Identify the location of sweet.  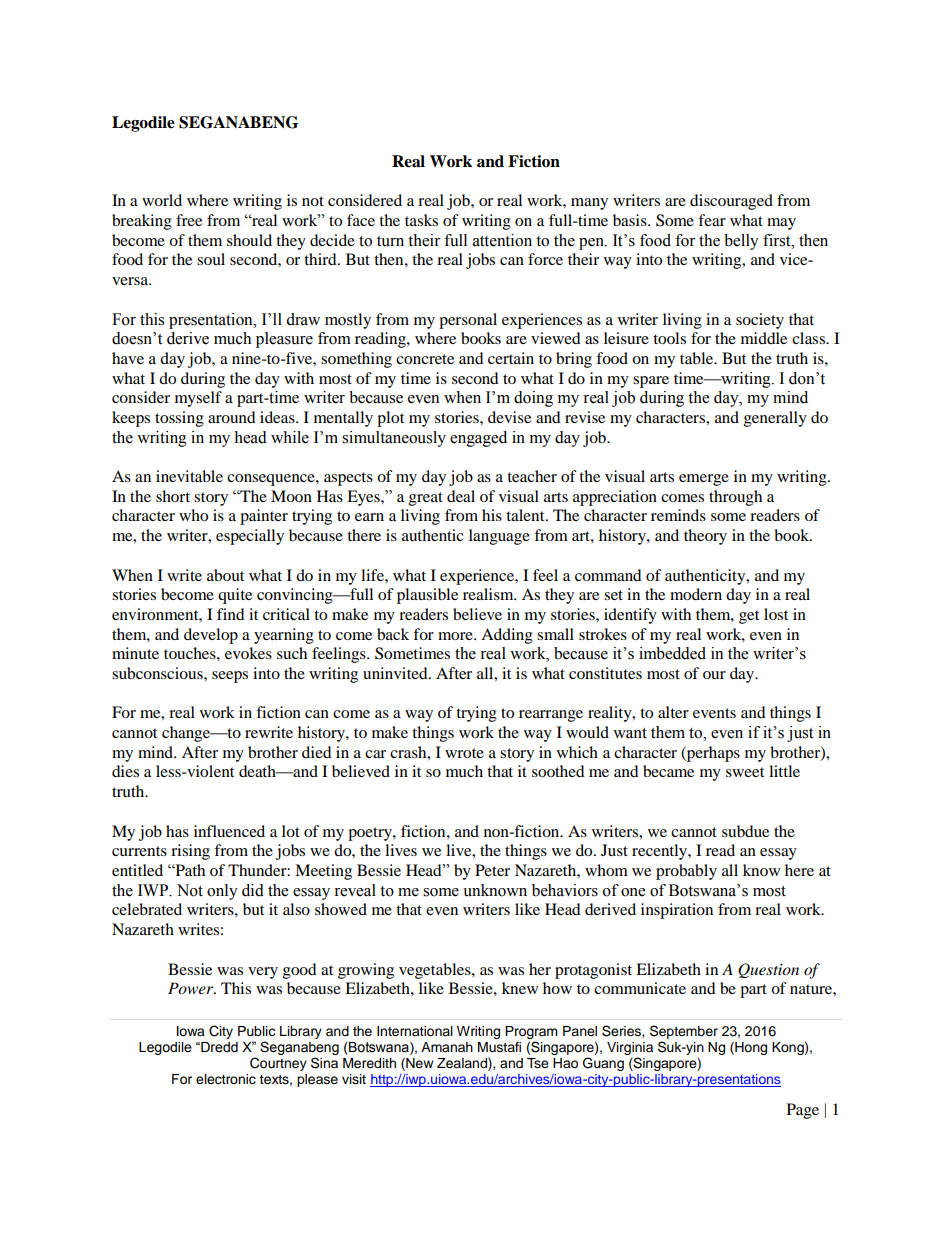
(745, 772).
